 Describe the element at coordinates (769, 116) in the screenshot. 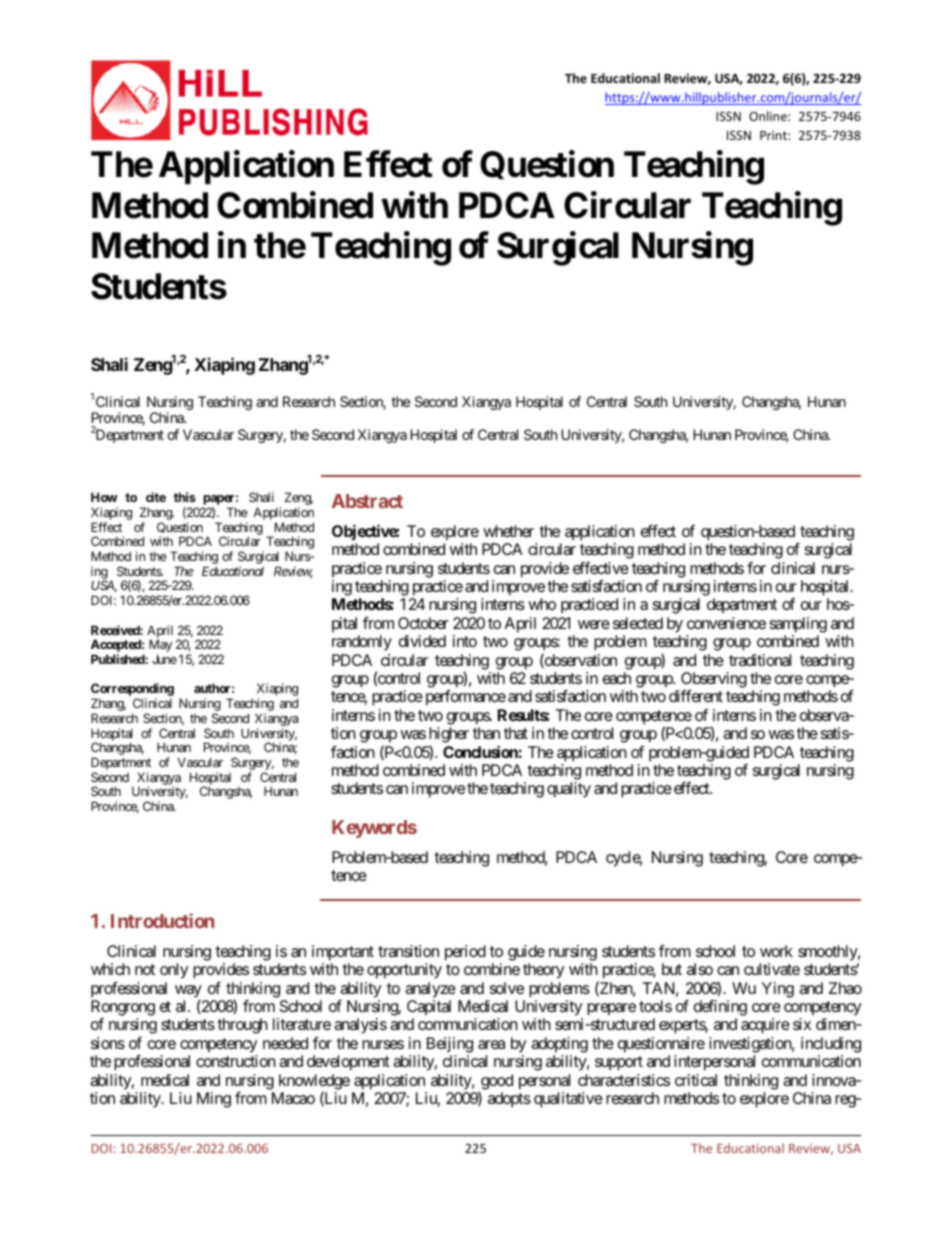

I see `Online` at that location.
